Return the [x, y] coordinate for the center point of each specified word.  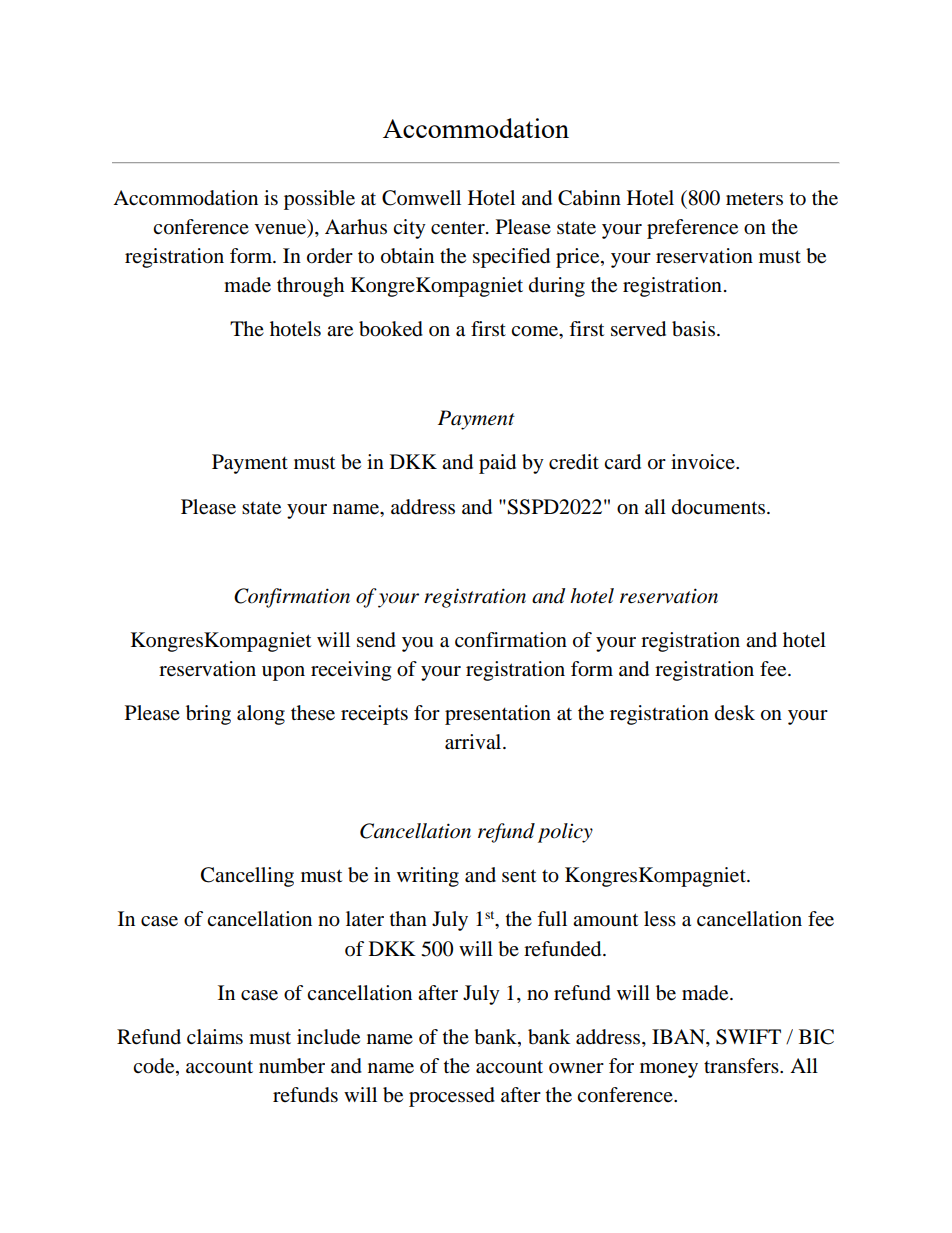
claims [215, 1037]
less [660, 919]
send [376, 640]
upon [283, 673]
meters [754, 199]
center [459, 228]
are [340, 331]
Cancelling [247, 877]
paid [497, 464]
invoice [704, 462]
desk [735, 712]
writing [428, 877]
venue [282, 230]
